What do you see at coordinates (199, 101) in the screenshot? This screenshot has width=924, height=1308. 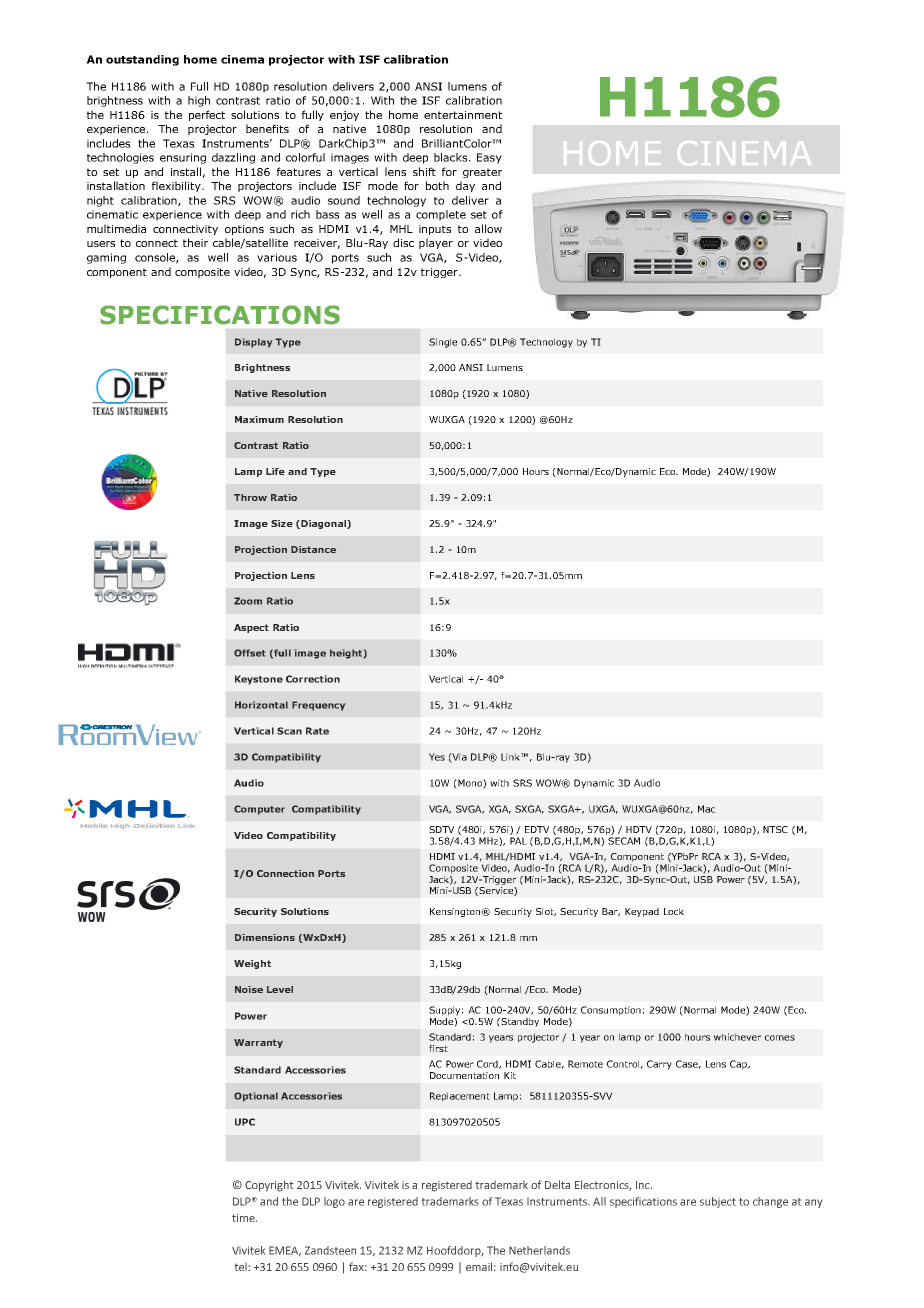 I see `high` at bounding box center [199, 101].
